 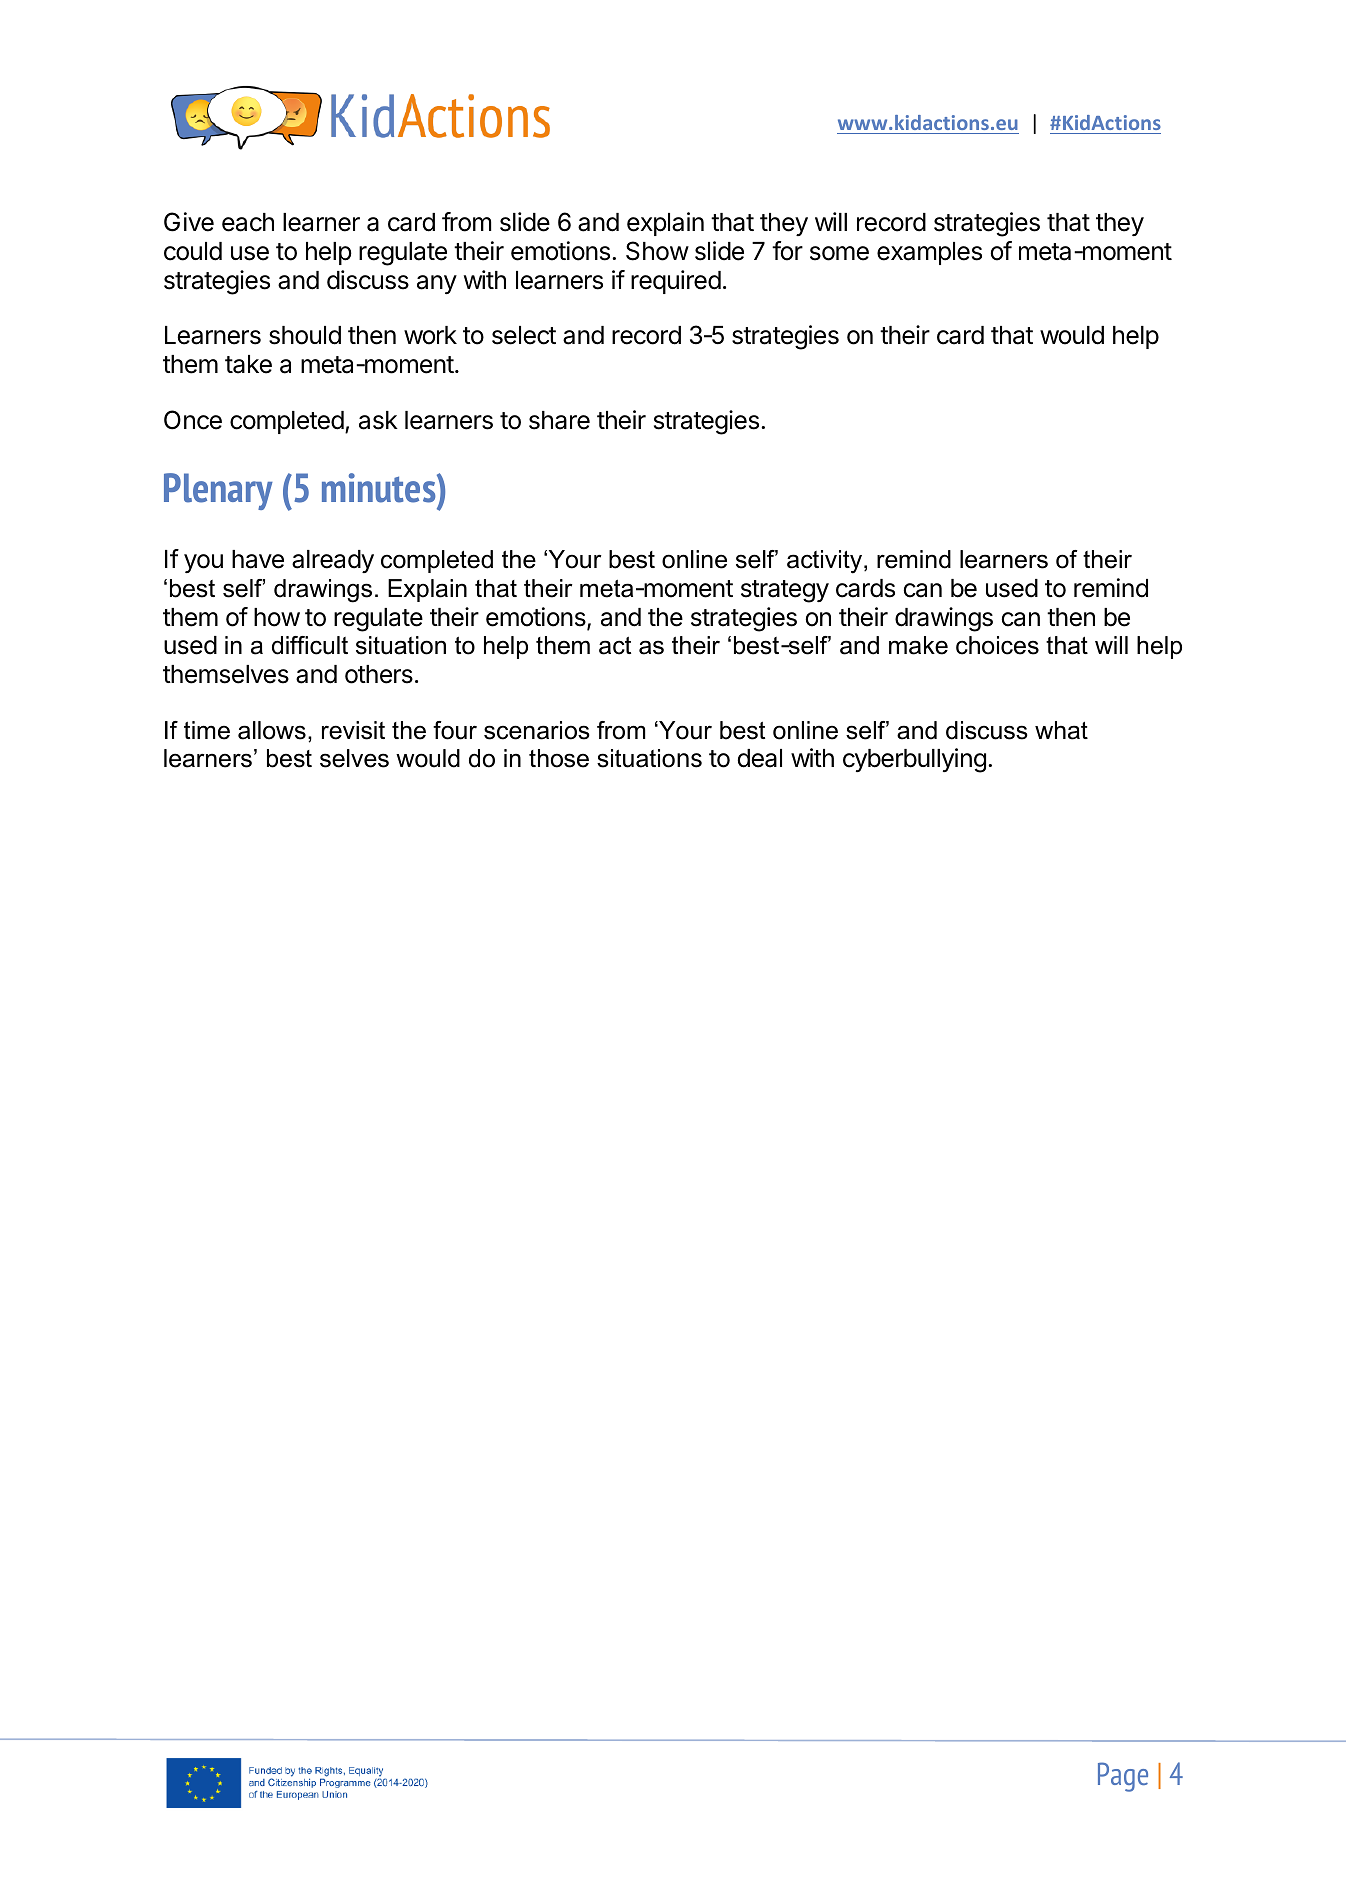 I want to click on allows, so click(x=272, y=730).
